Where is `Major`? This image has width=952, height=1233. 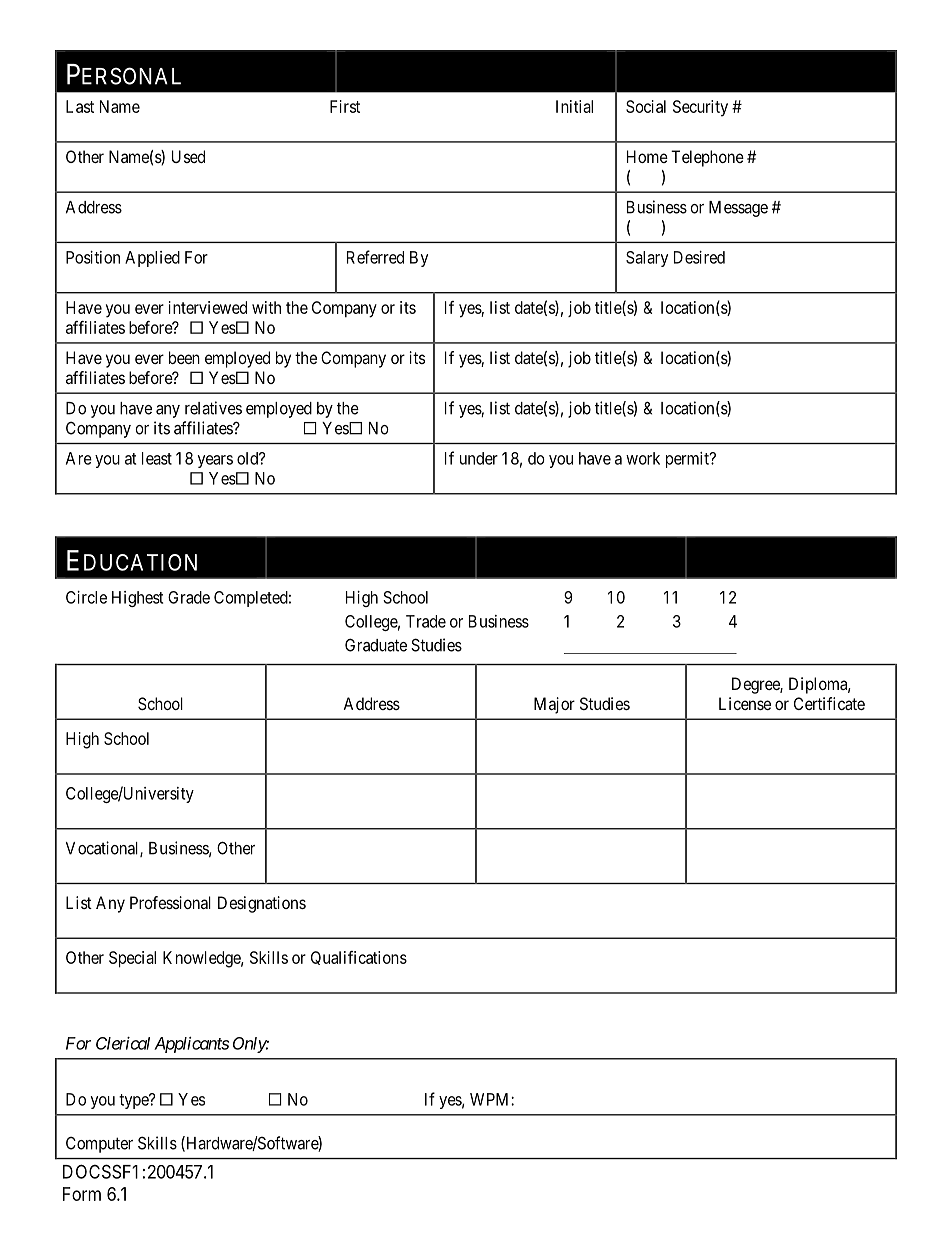
Major is located at coordinates (554, 705).
